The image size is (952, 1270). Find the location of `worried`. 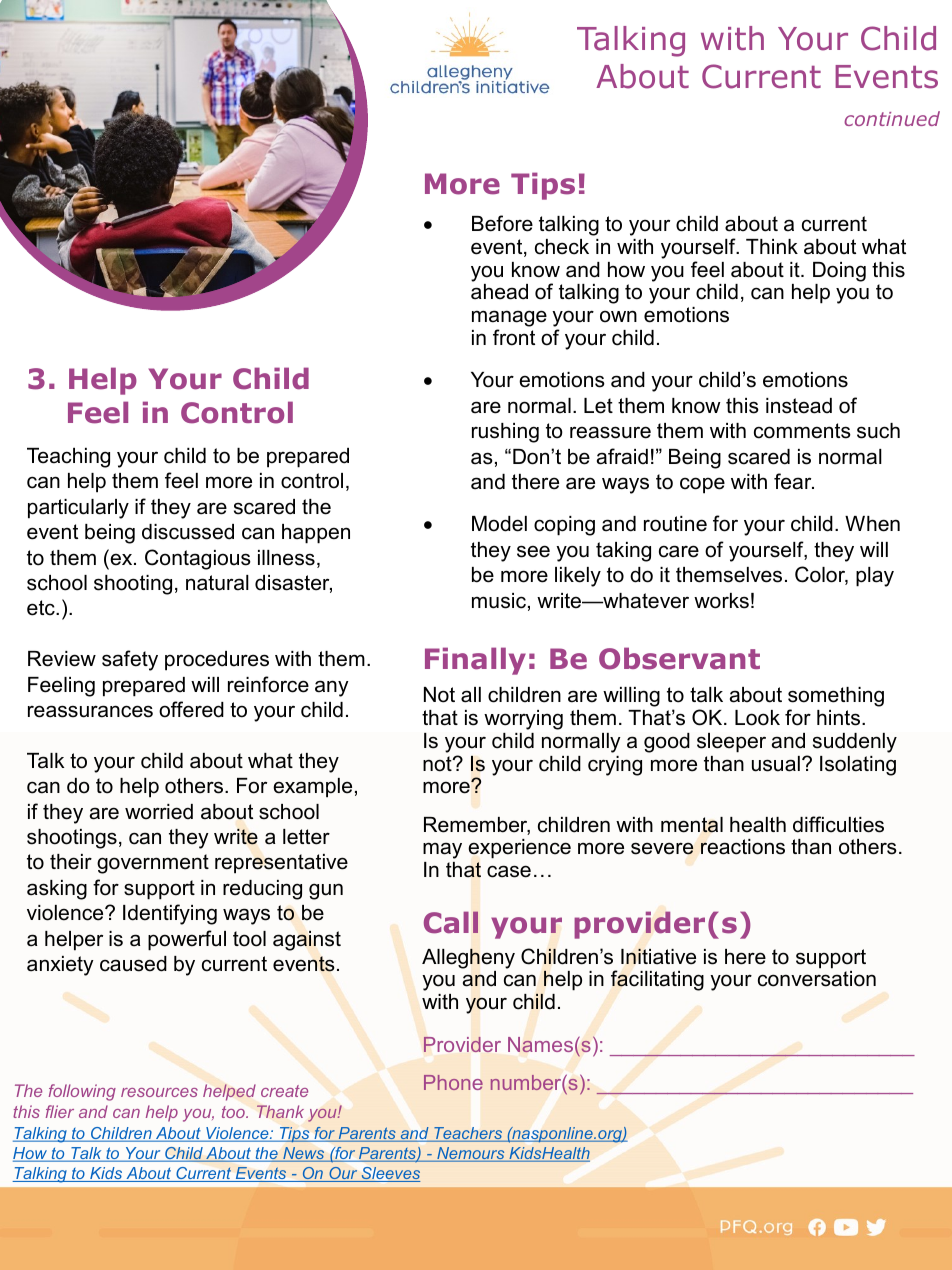

worried is located at coordinates (159, 812).
